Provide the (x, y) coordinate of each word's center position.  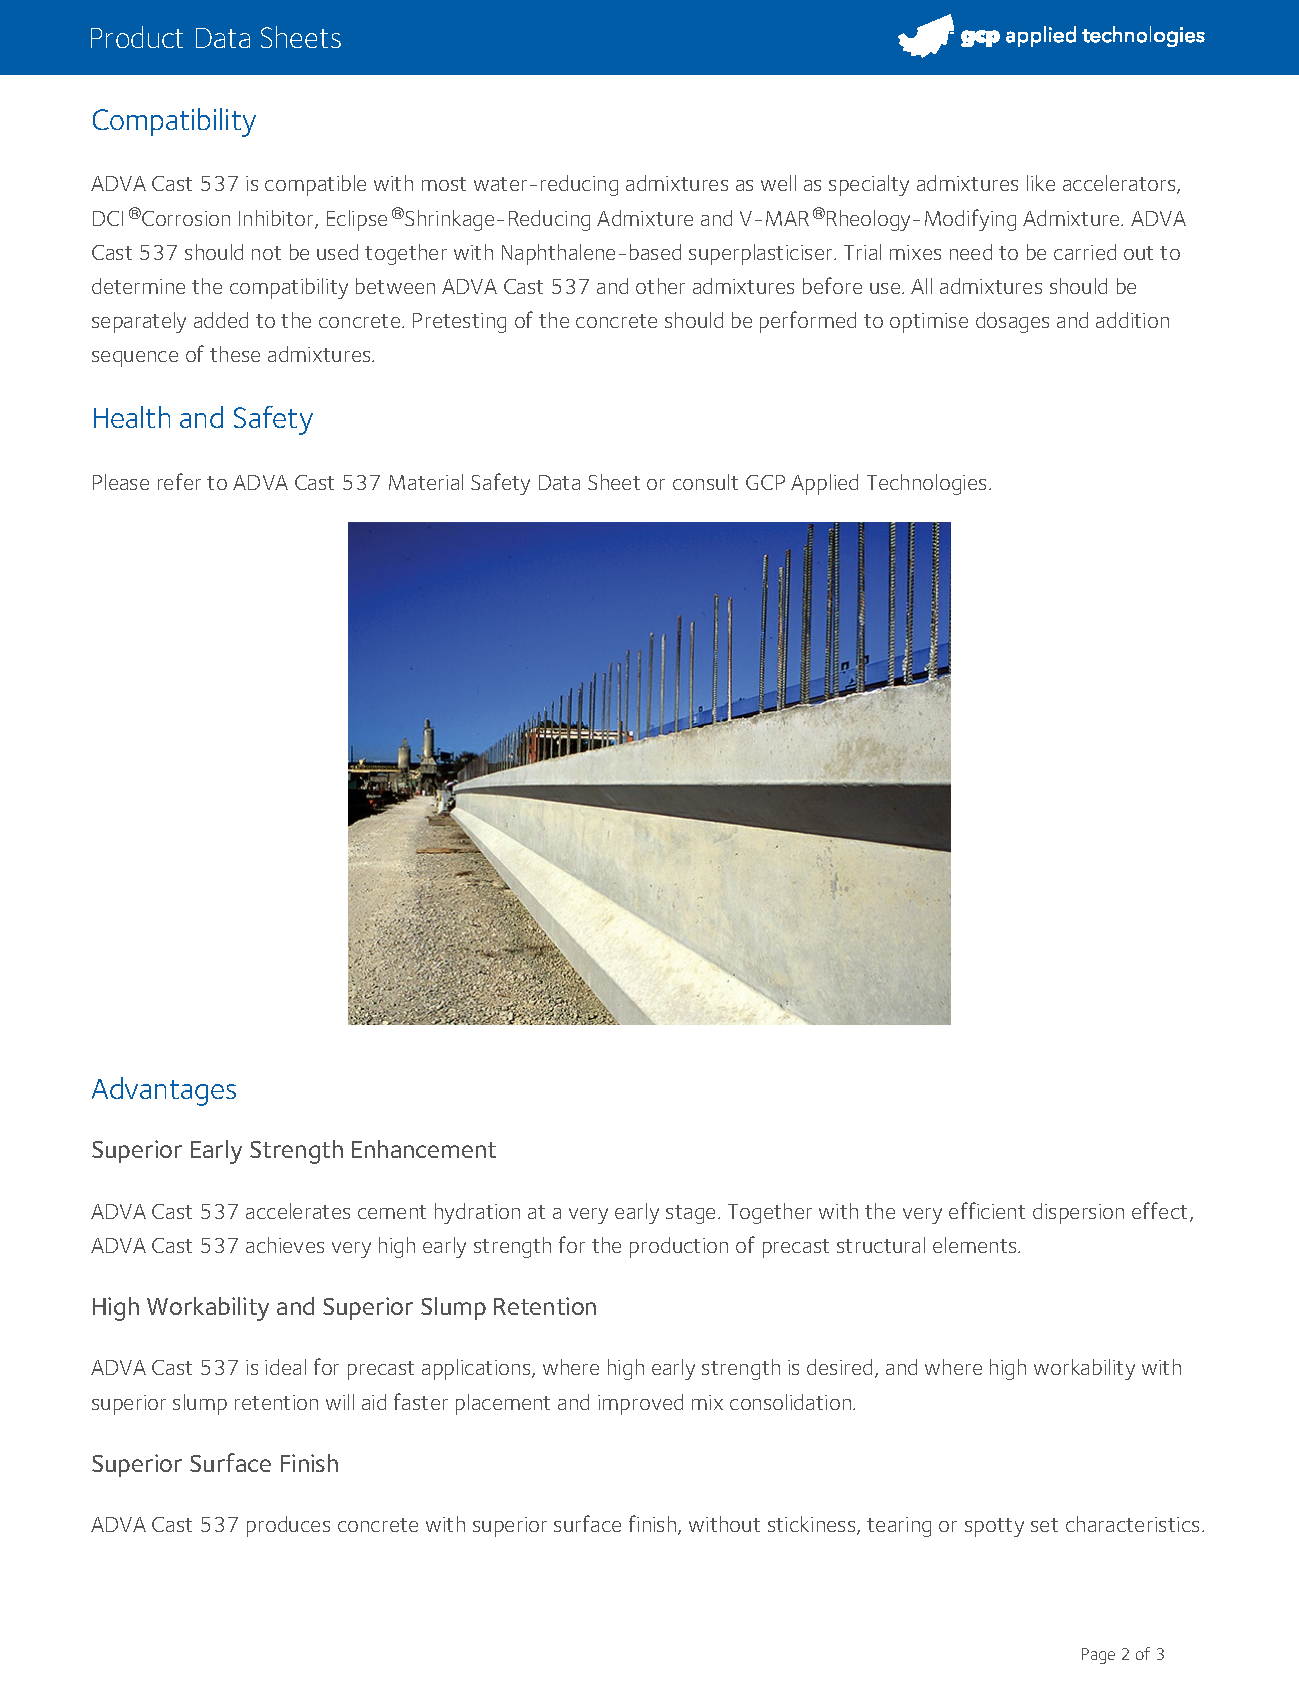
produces (288, 1526)
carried (1085, 252)
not (266, 253)
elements (976, 1245)
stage (692, 1214)
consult (705, 482)
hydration (477, 1213)
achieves (285, 1245)
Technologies (926, 484)
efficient (987, 1210)
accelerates (298, 1211)
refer (179, 481)
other (660, 286)
